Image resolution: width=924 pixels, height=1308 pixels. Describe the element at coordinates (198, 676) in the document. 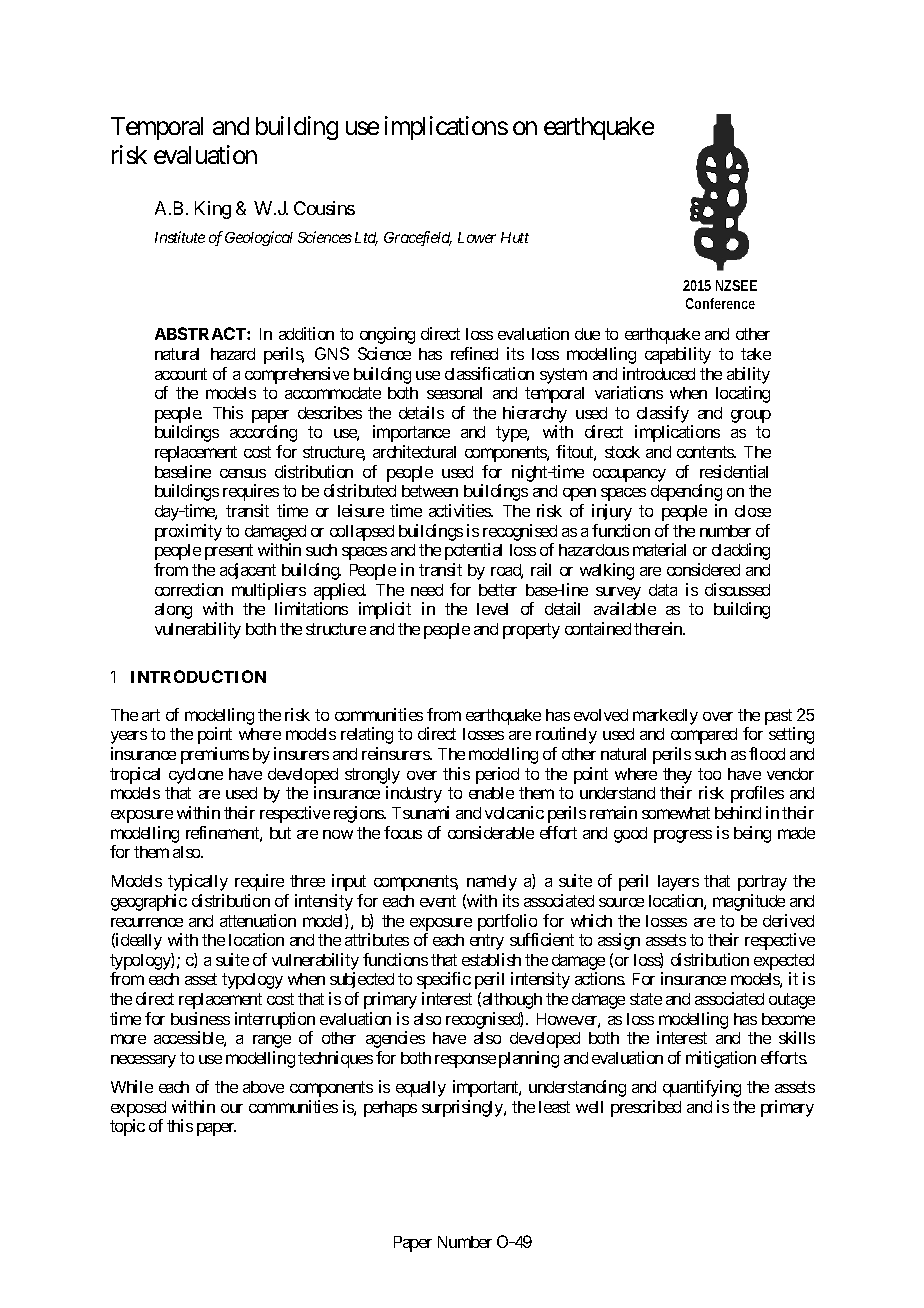

I see `INTRODUCTION` at that location.
